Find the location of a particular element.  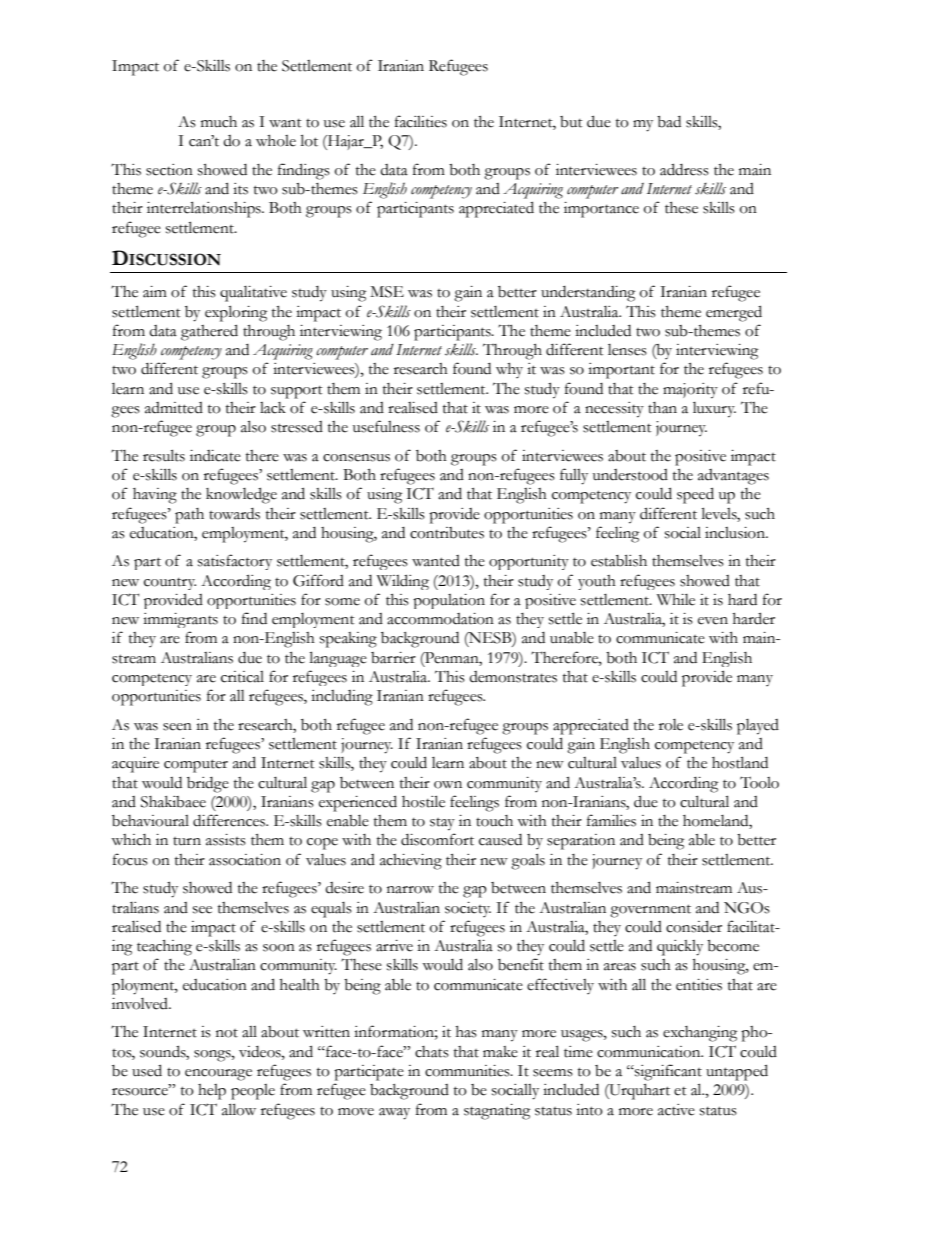

facilities is located at coordinates (421, 121).
